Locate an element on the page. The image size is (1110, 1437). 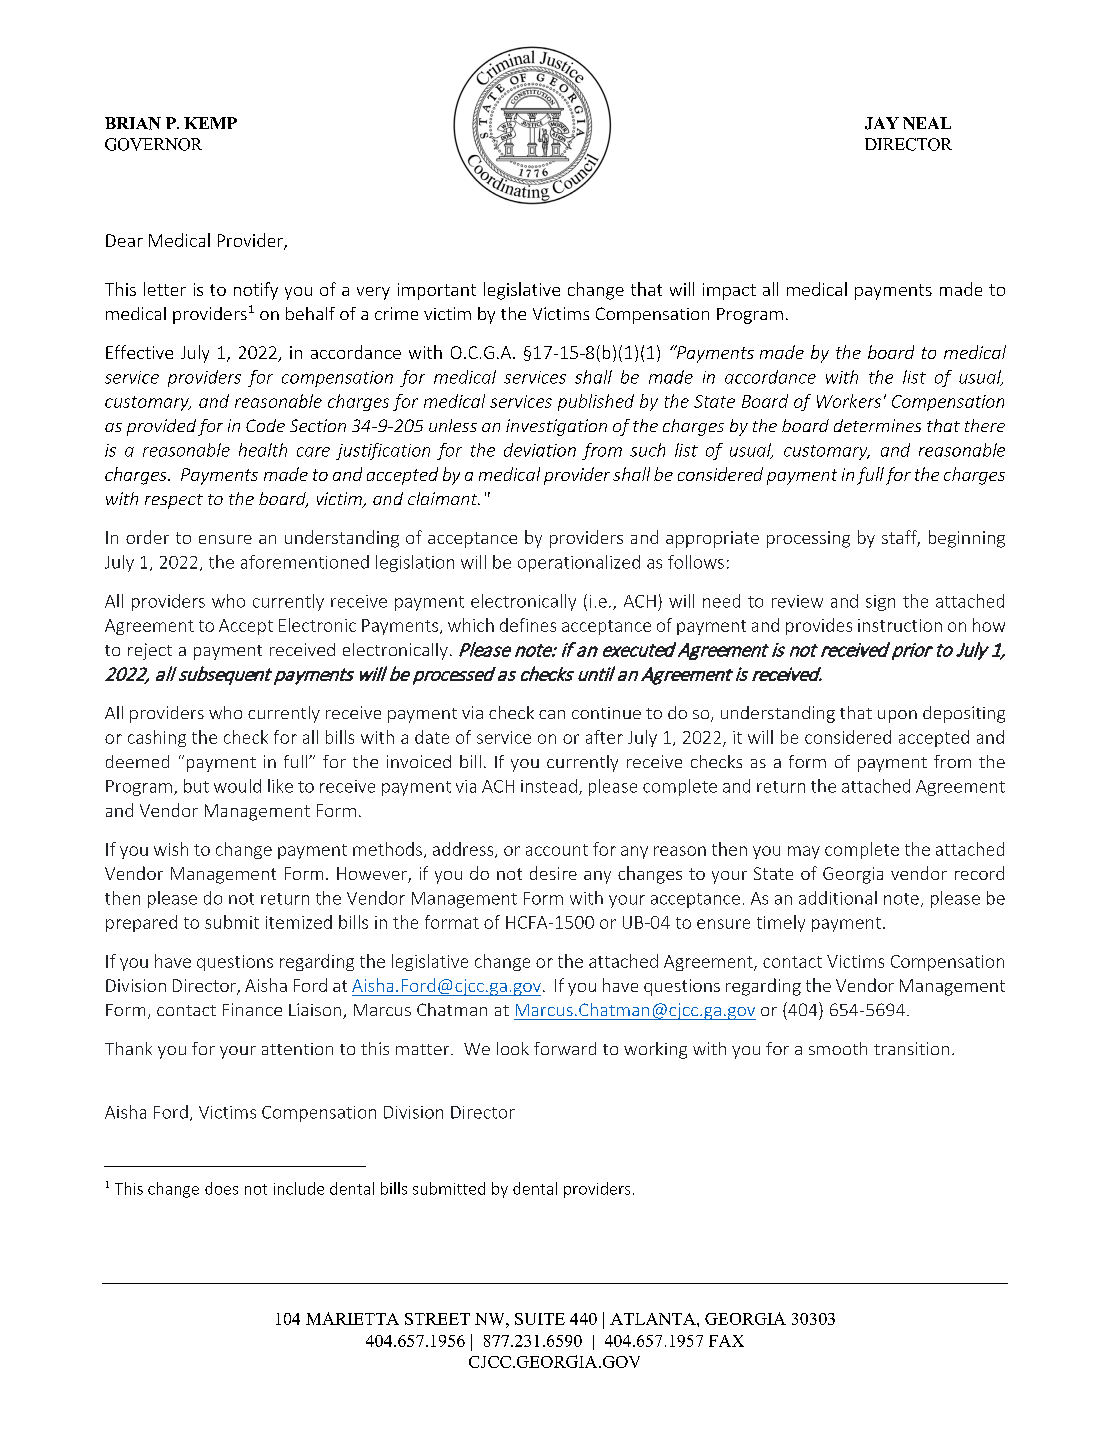
important is located at coordinates (437, 291).
